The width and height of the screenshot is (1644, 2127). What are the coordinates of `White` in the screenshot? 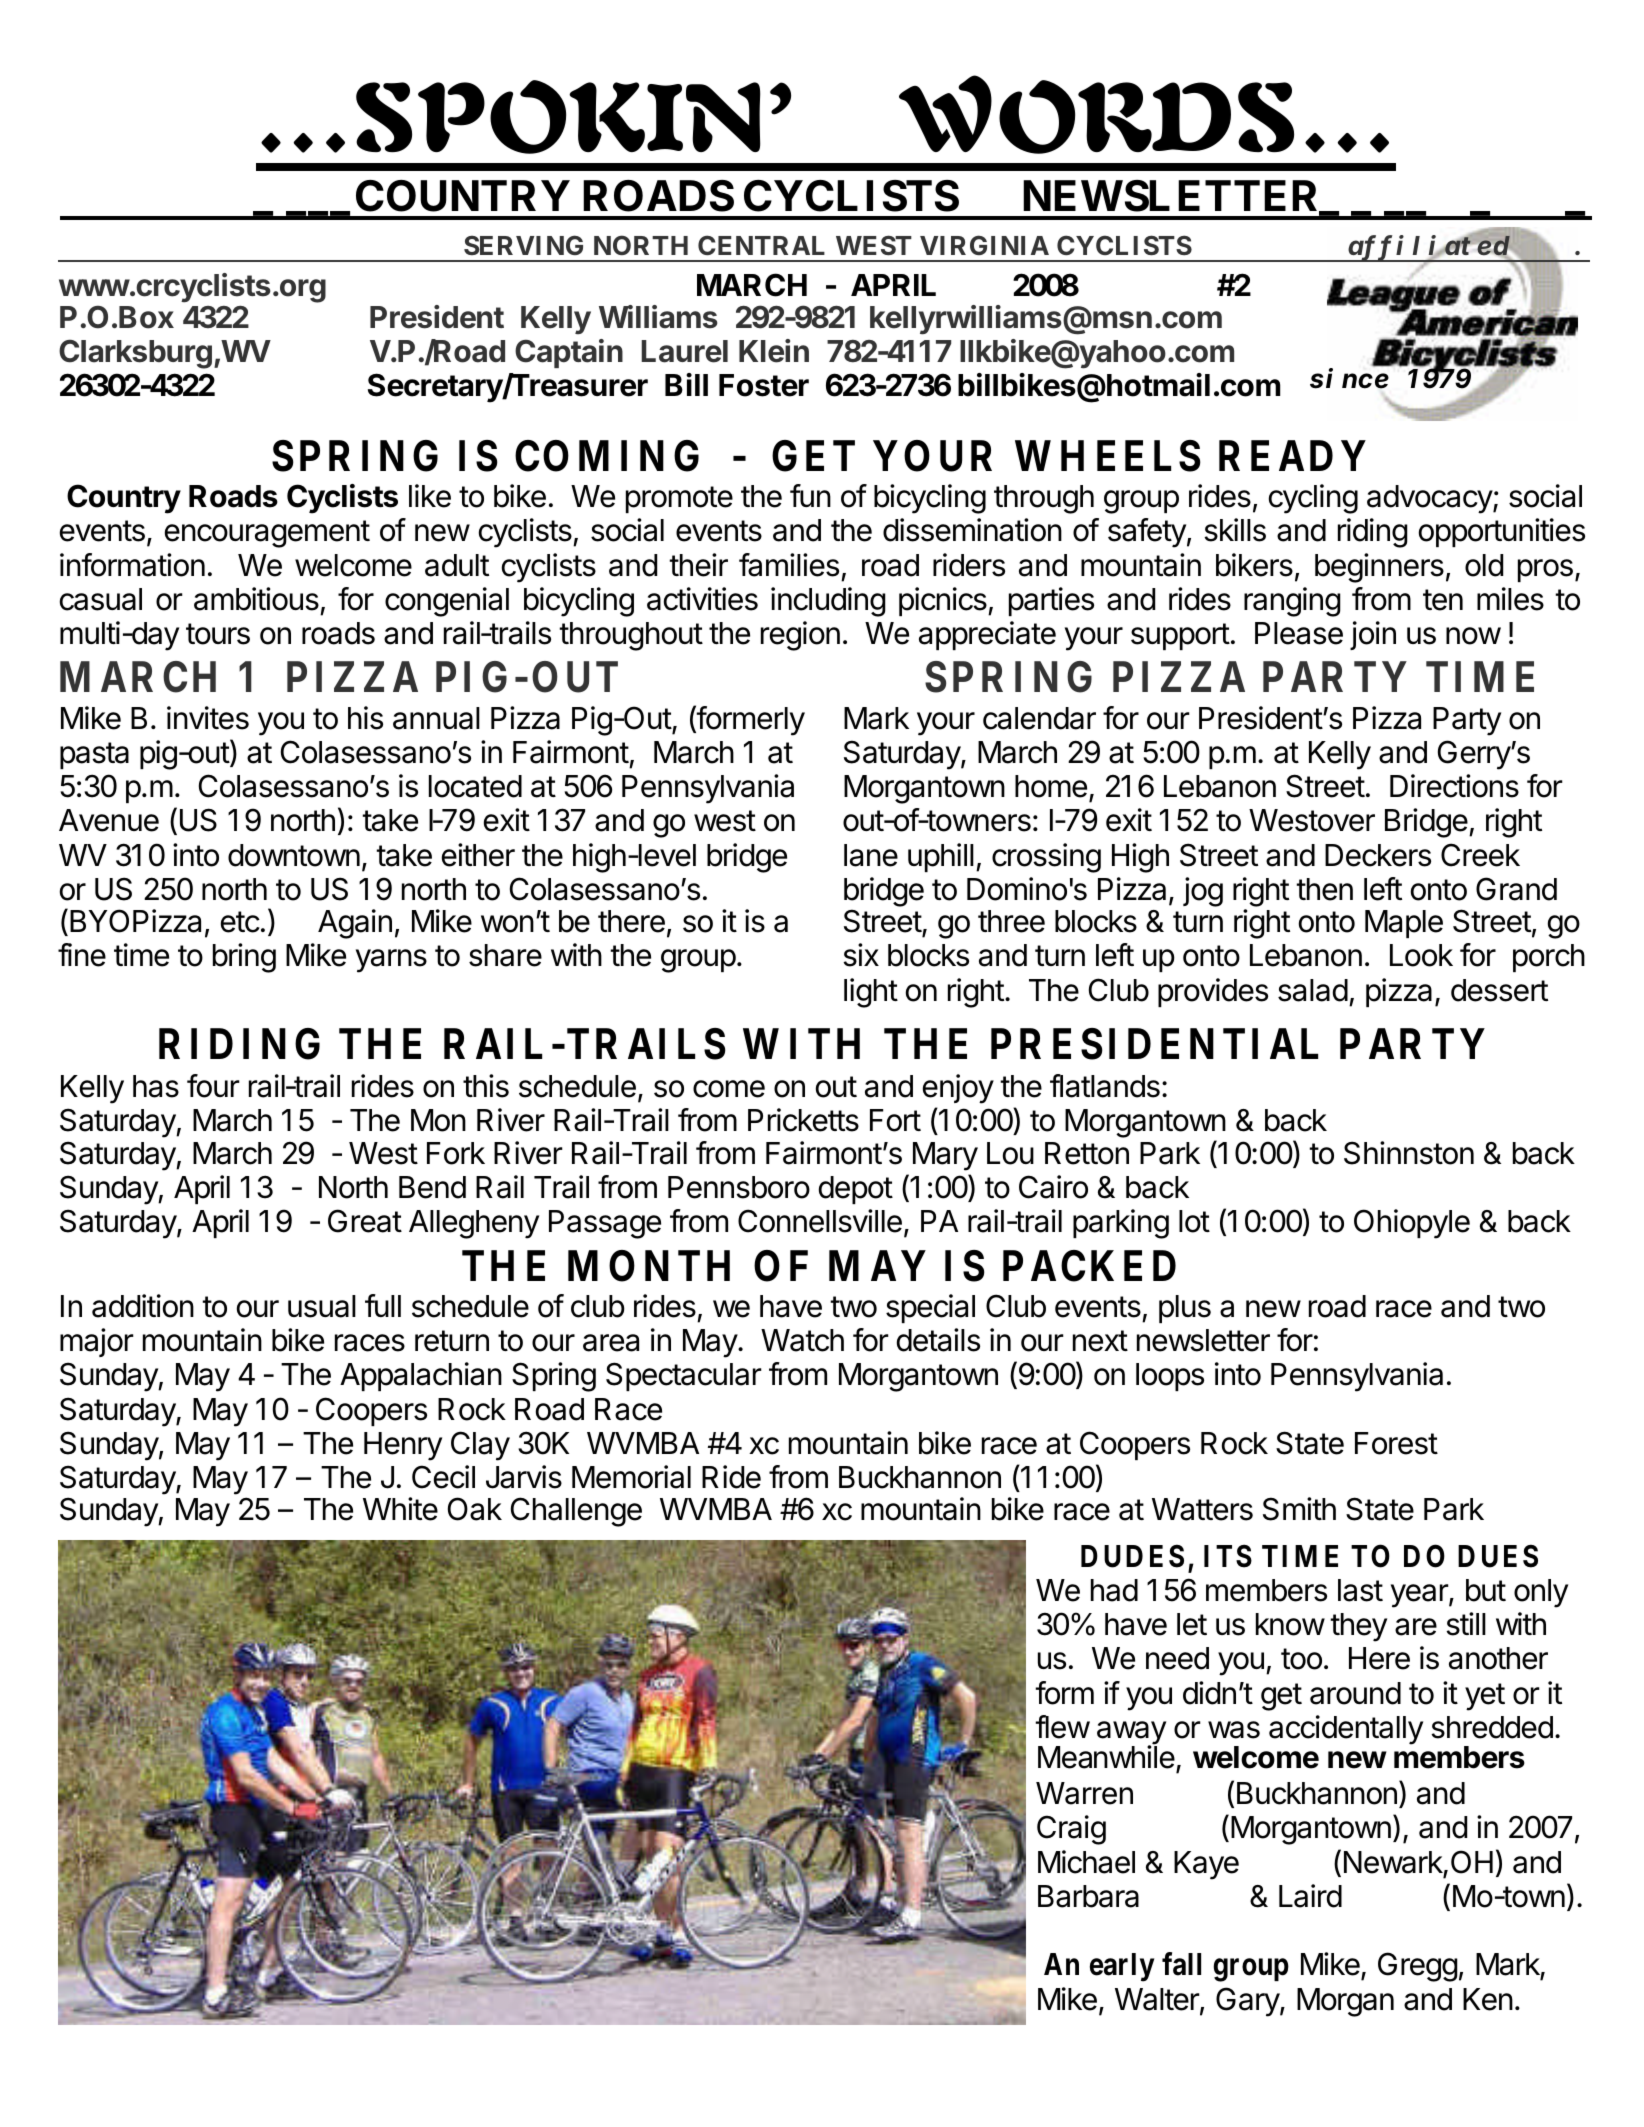 It's located at (400, 1509).
